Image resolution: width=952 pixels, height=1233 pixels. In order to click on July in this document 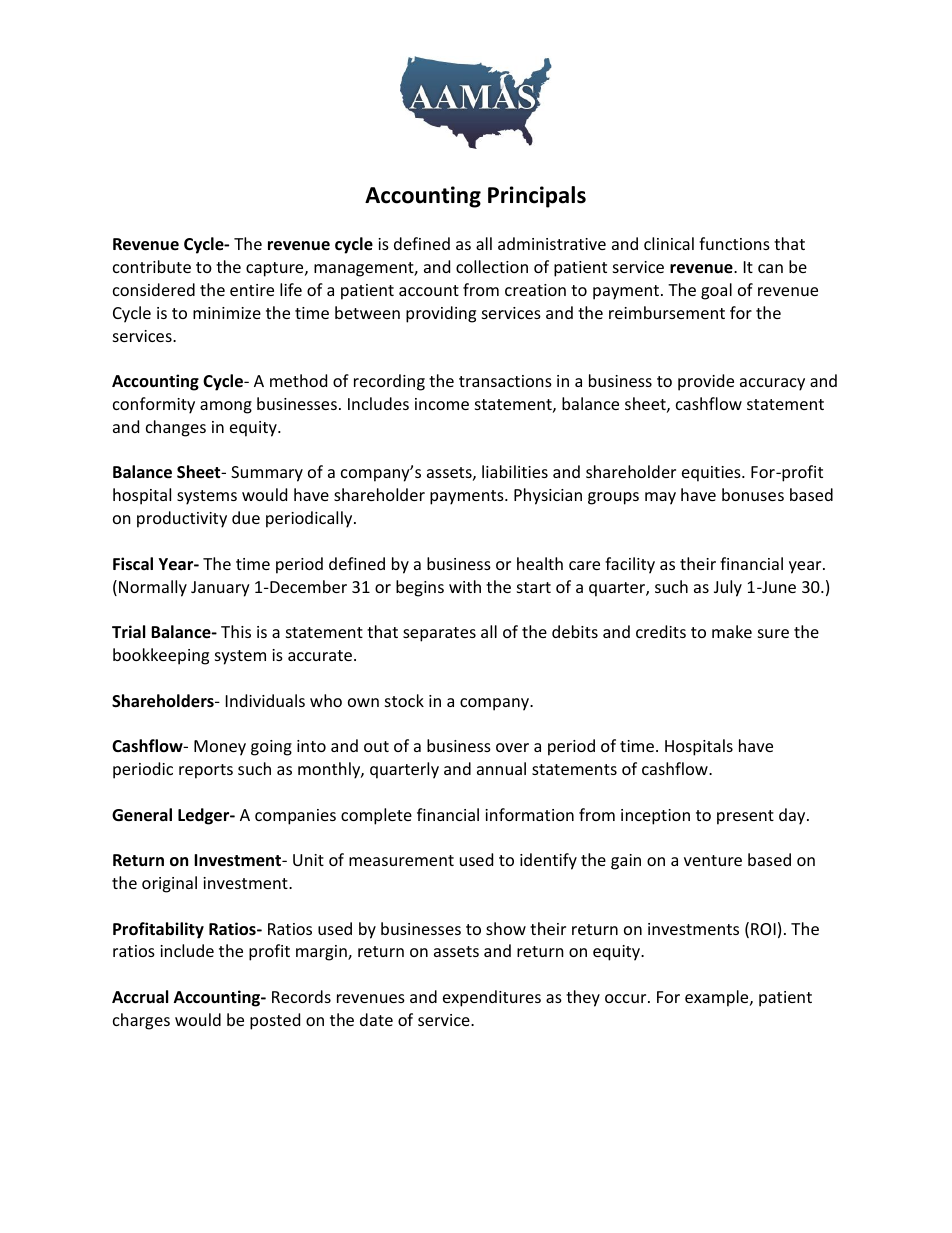, I will do `click(728, 588)`.
